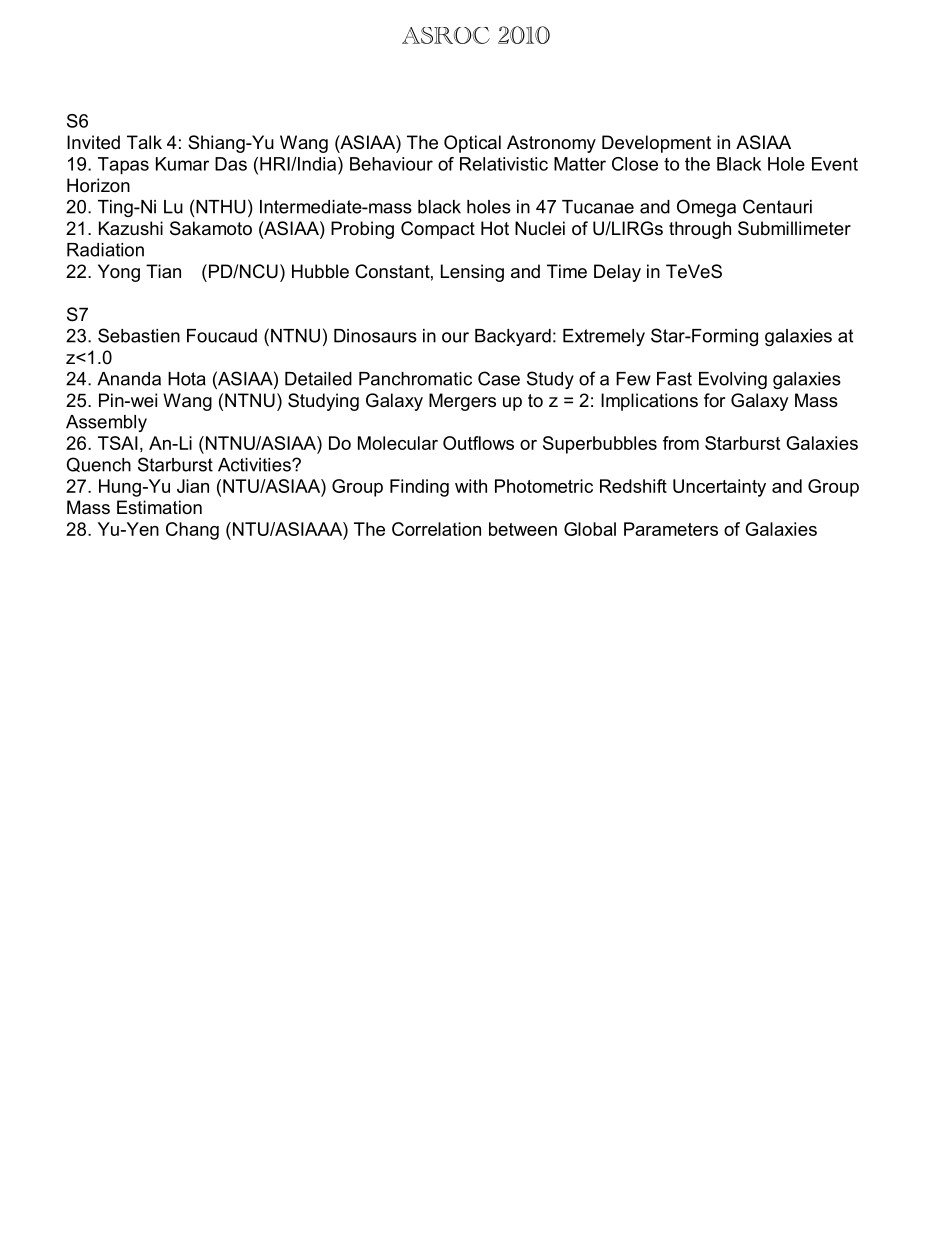 This screenshot has width=952, height=1233. I want to click on Correlation, so click(436, 529).
